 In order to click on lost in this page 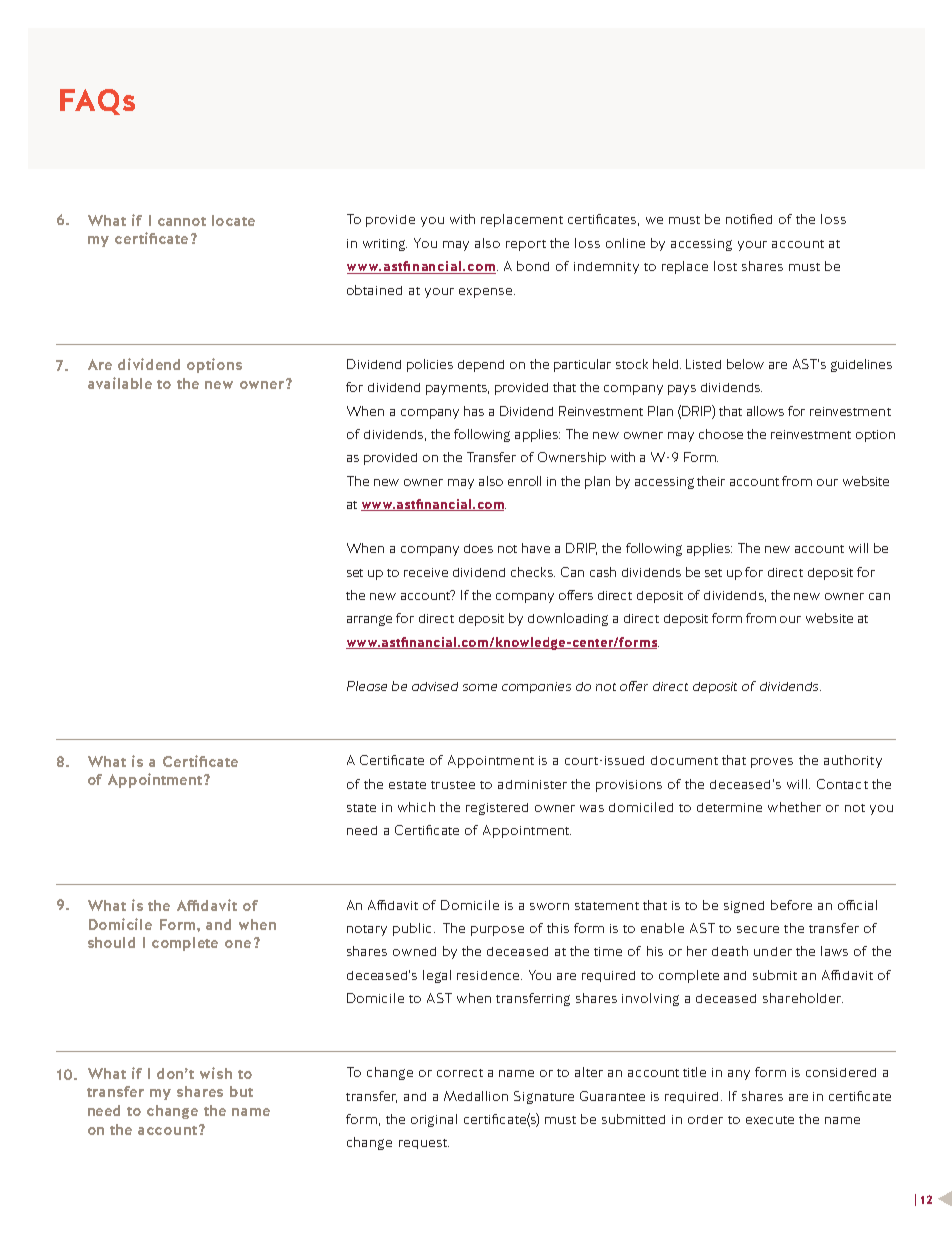, I will do `click(725, 266)`.
